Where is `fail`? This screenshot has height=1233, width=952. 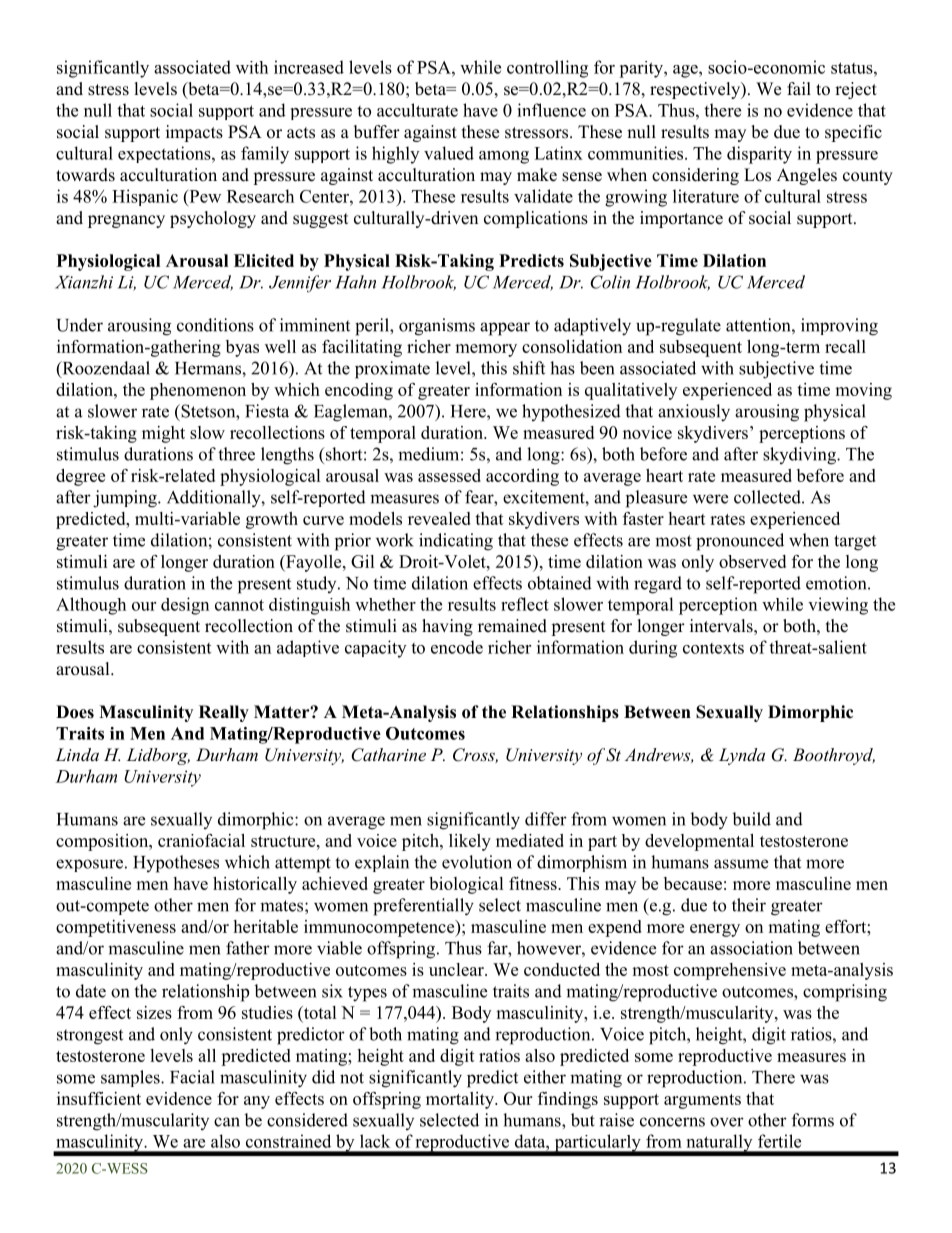
fail is located at coordinates (799, 88).
